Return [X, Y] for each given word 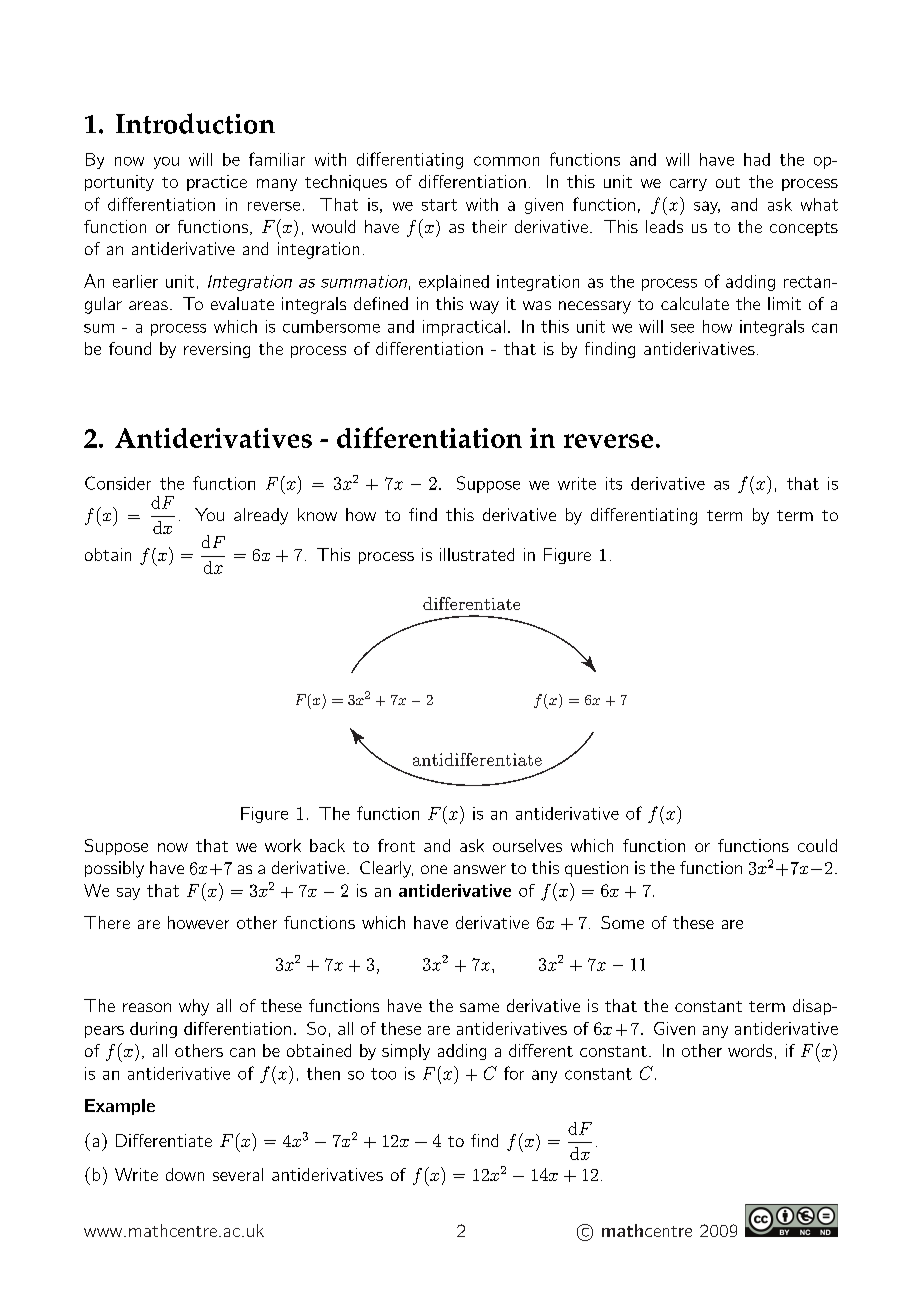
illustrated [477, 554]
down [185, 1174]
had [757, 159]
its [614, 483]
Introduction [195, 123]
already [261, 516]
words [750, 1050]
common [506, 161]
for [514, 1073]
